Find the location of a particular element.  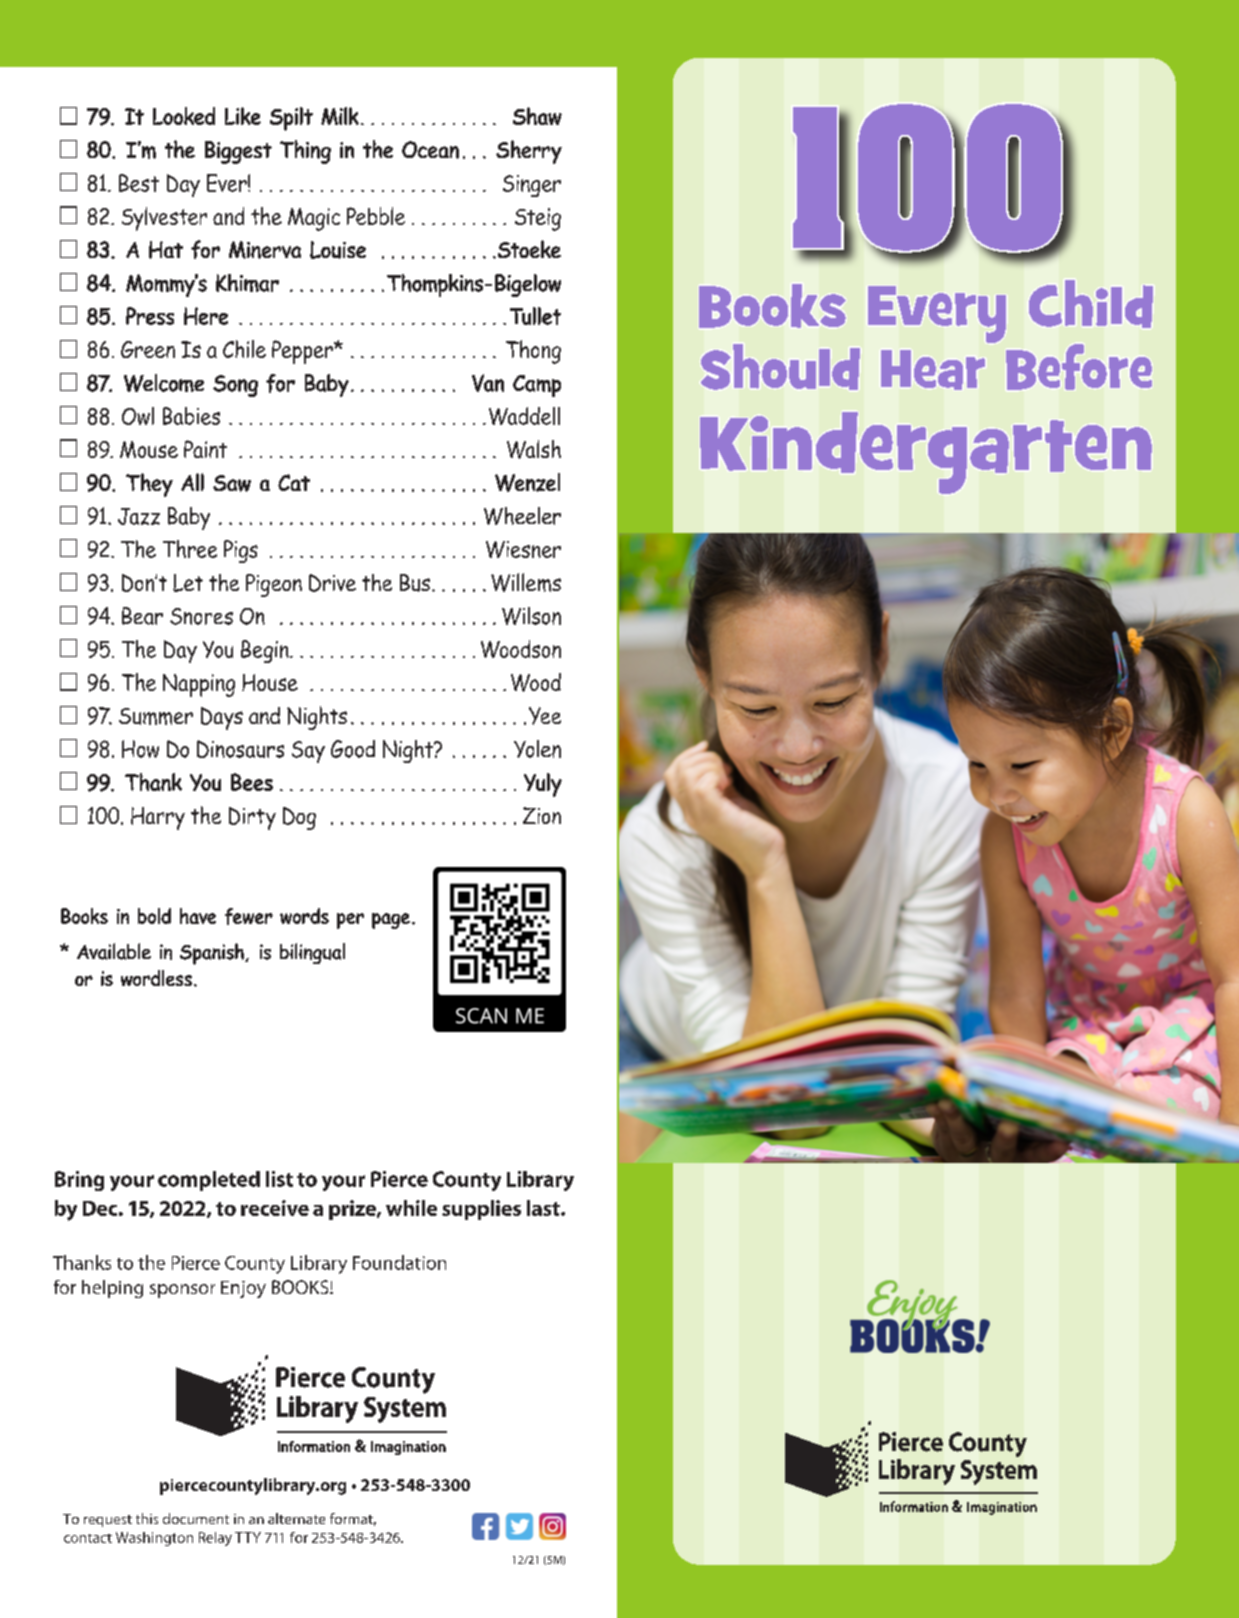

Sherry is located at coordinates (529, 152).
